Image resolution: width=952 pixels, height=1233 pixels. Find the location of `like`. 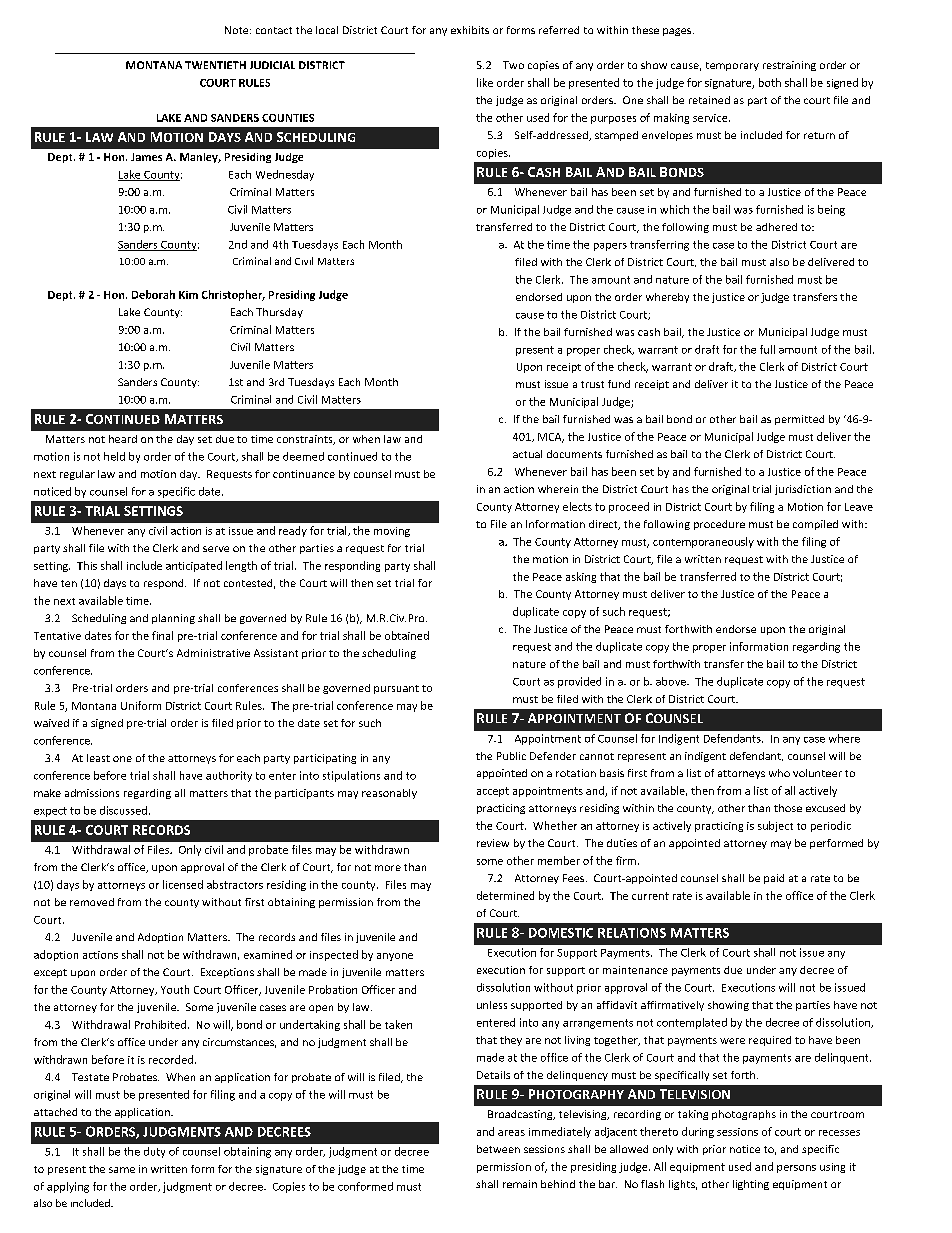

like is located at coordinates (485, 82).
